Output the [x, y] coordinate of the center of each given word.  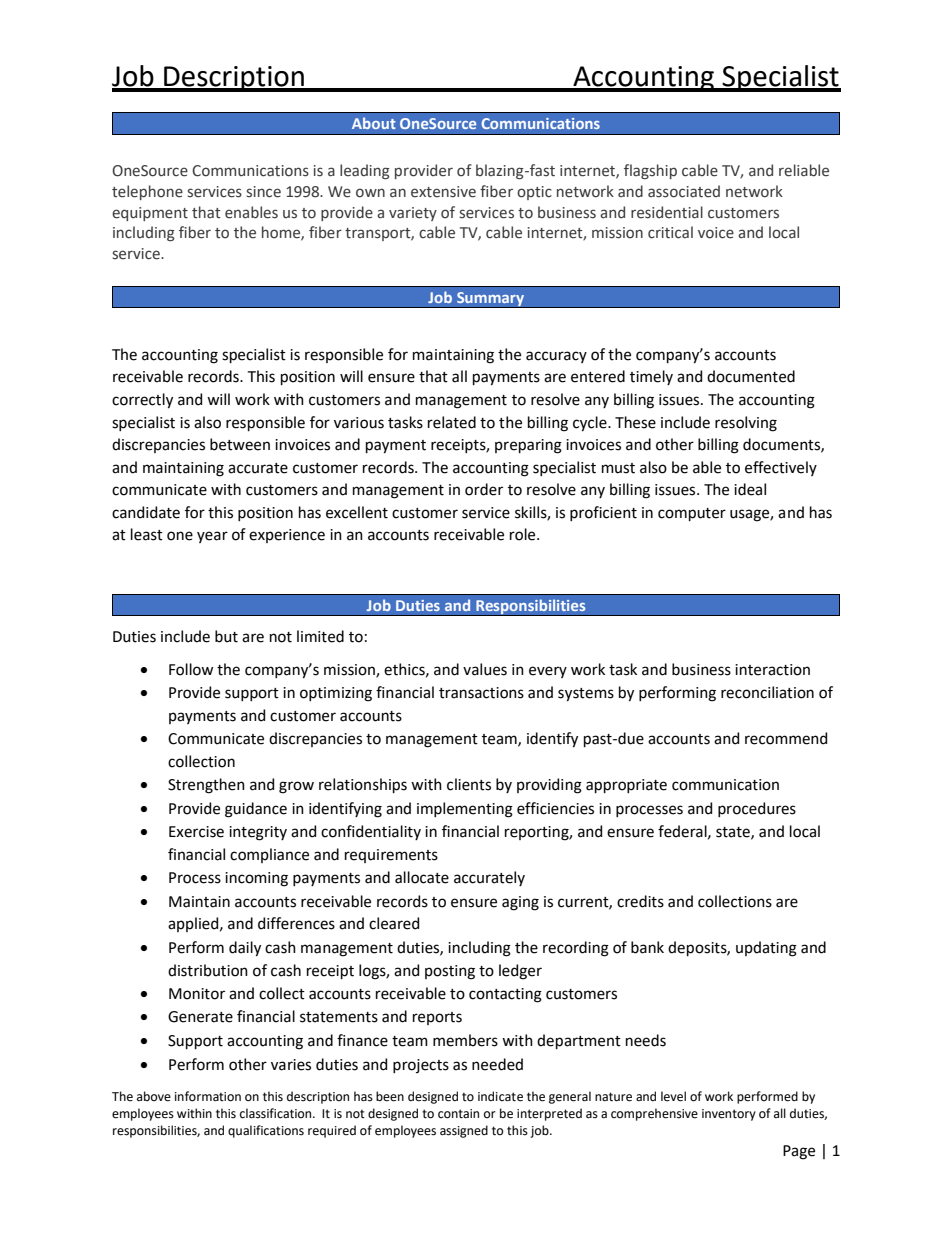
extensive [443, 192]
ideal [750, 489]
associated [684, 191]
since [263, 192]
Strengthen [206, 786]
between [240, 444]
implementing [465, 810]
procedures [757, 809]
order [484, 489]
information [208, 1096]
